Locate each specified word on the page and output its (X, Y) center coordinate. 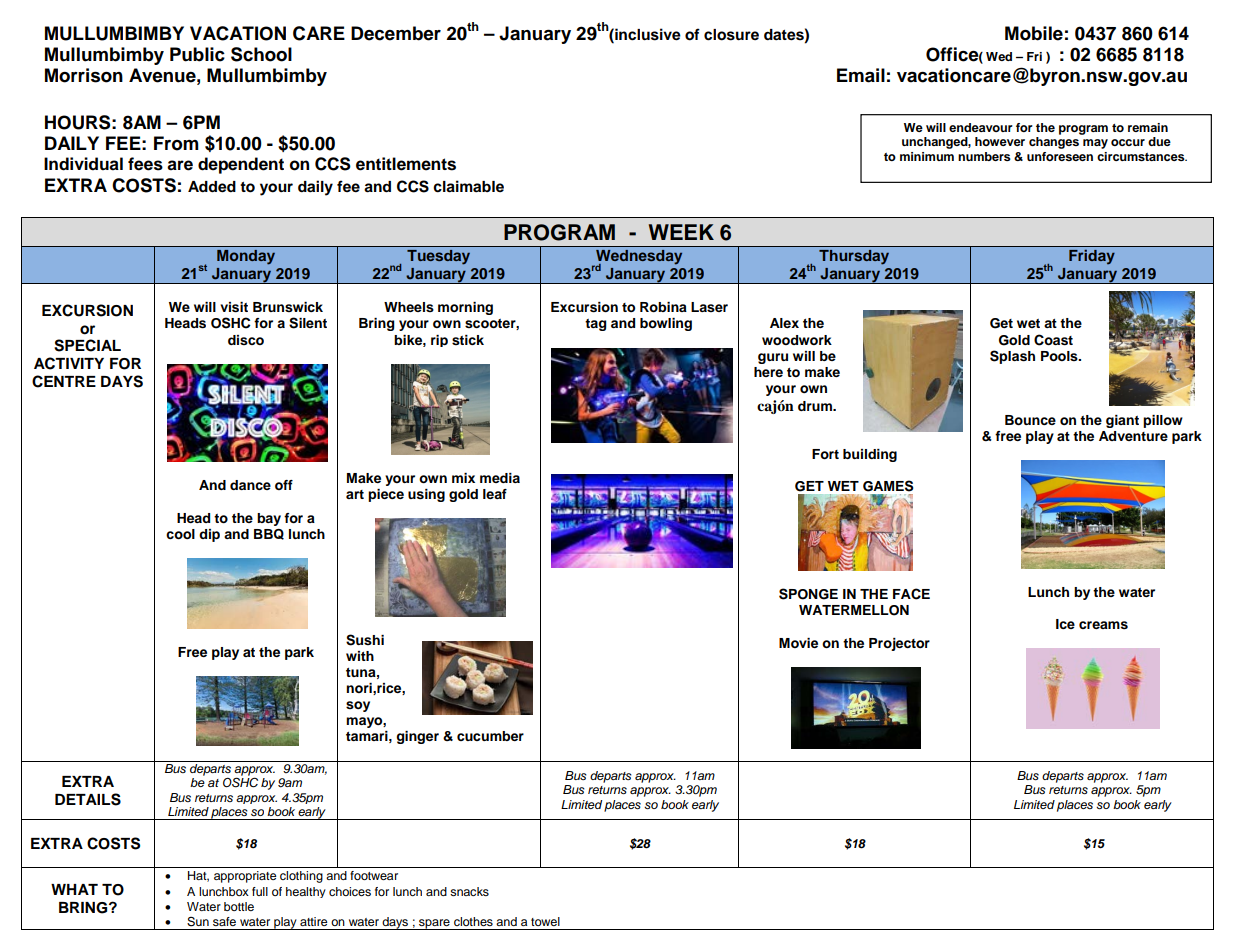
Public (197, 54)
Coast (1053, 340)
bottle (239, 906)
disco (246, 340)
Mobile (1034, 33)
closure (731, 35)
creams (1103, 625)
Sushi (365, 640)
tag (596, 325)
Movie (798, 643)
